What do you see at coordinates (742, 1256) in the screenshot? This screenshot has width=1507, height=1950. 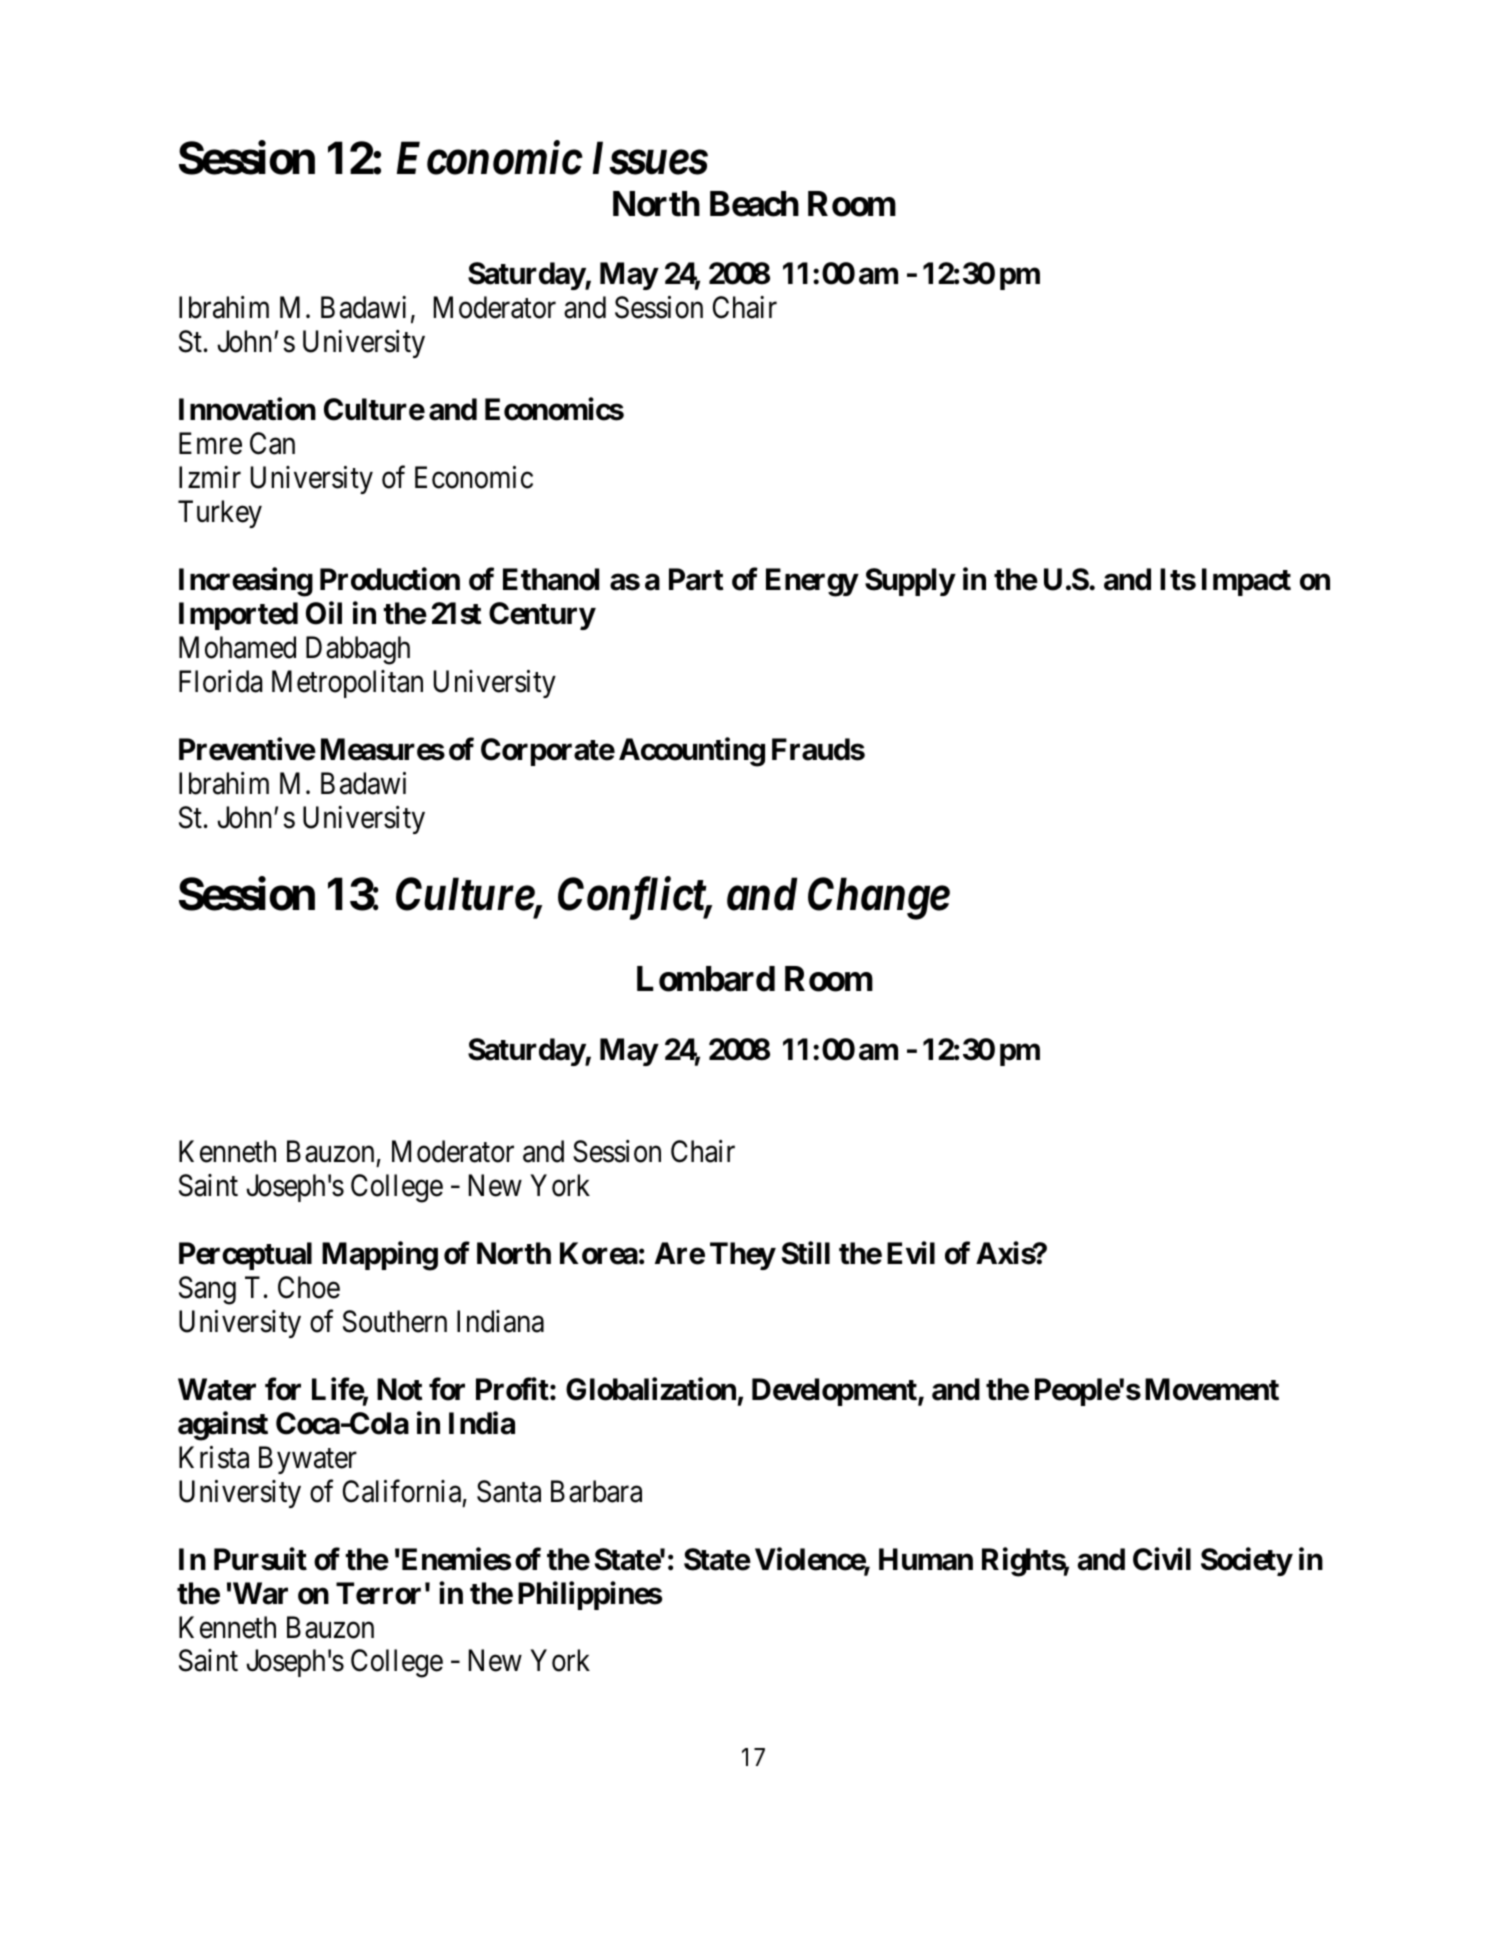 I see `They` at bounding box center [742, 1256].
